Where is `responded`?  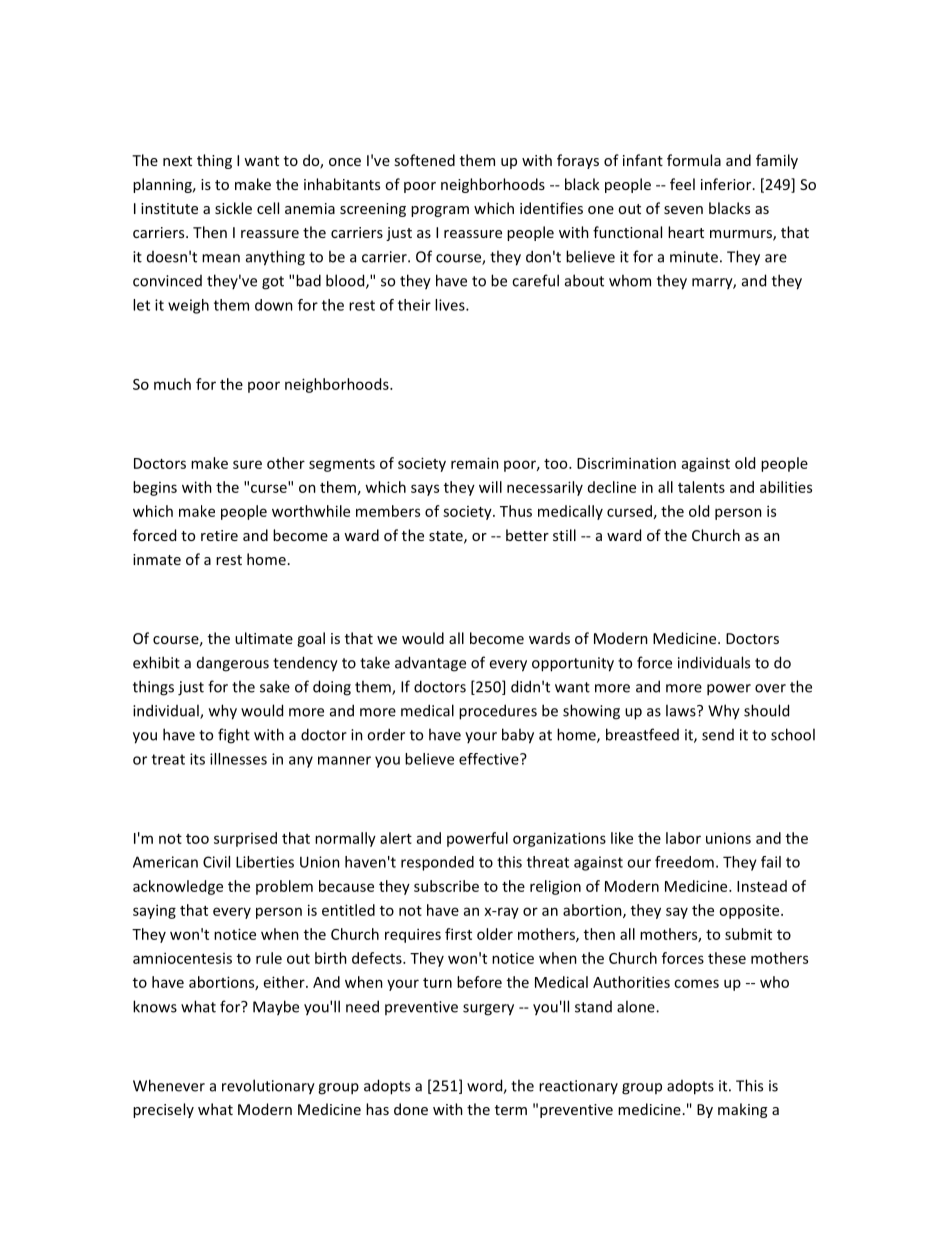 responded is located at coordinates (437, 863).
